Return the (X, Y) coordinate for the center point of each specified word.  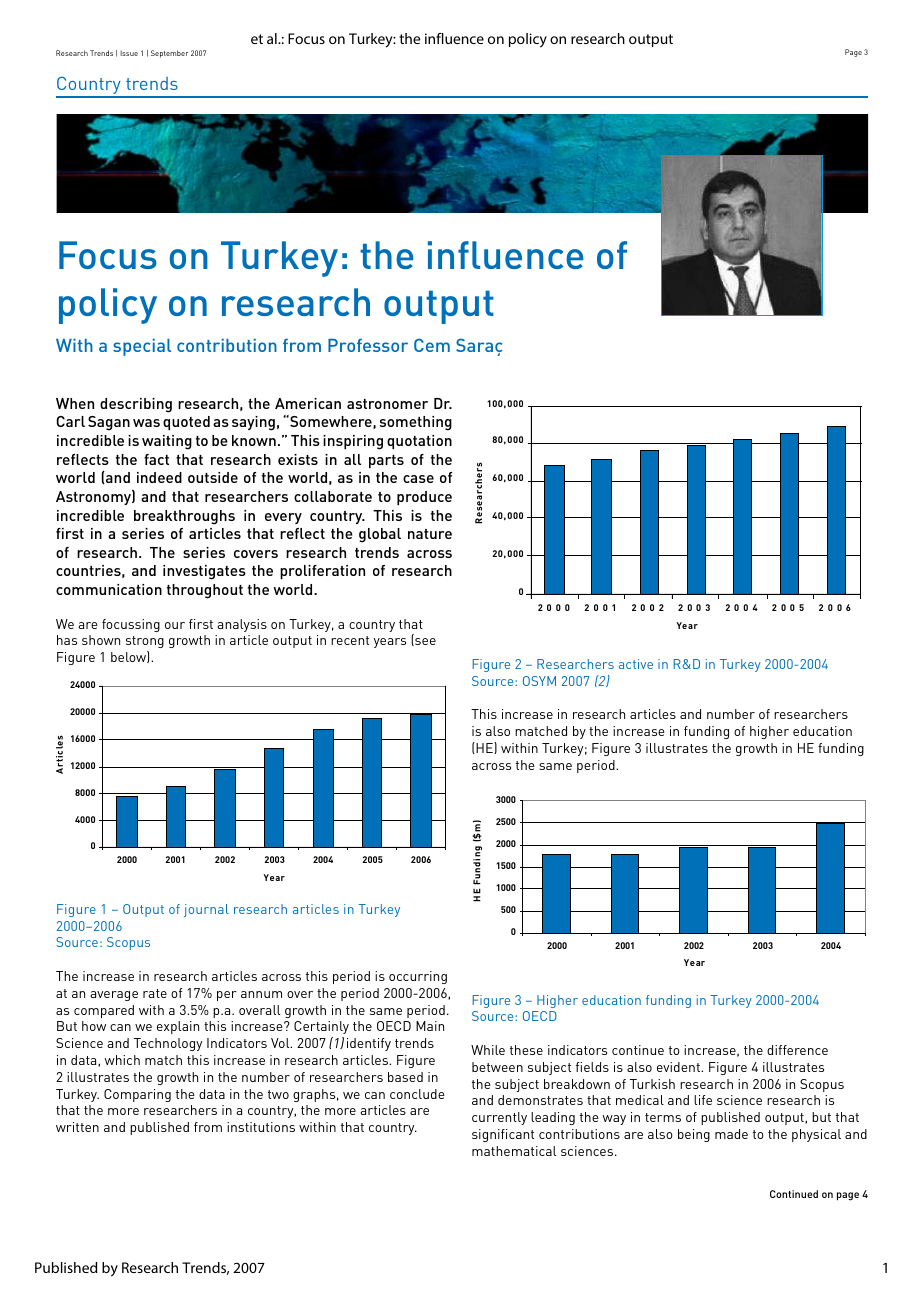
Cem (432, 345)
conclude (417, 1094)
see (424, 642)
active (636, 664)
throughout (205, 591)
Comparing (137, 1095)
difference (797, 1050)
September (169, 54)
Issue (129, 53)
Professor (368, 345)
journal (206, 910)
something (416, 423)
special (142, 347)
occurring (418, 977)
